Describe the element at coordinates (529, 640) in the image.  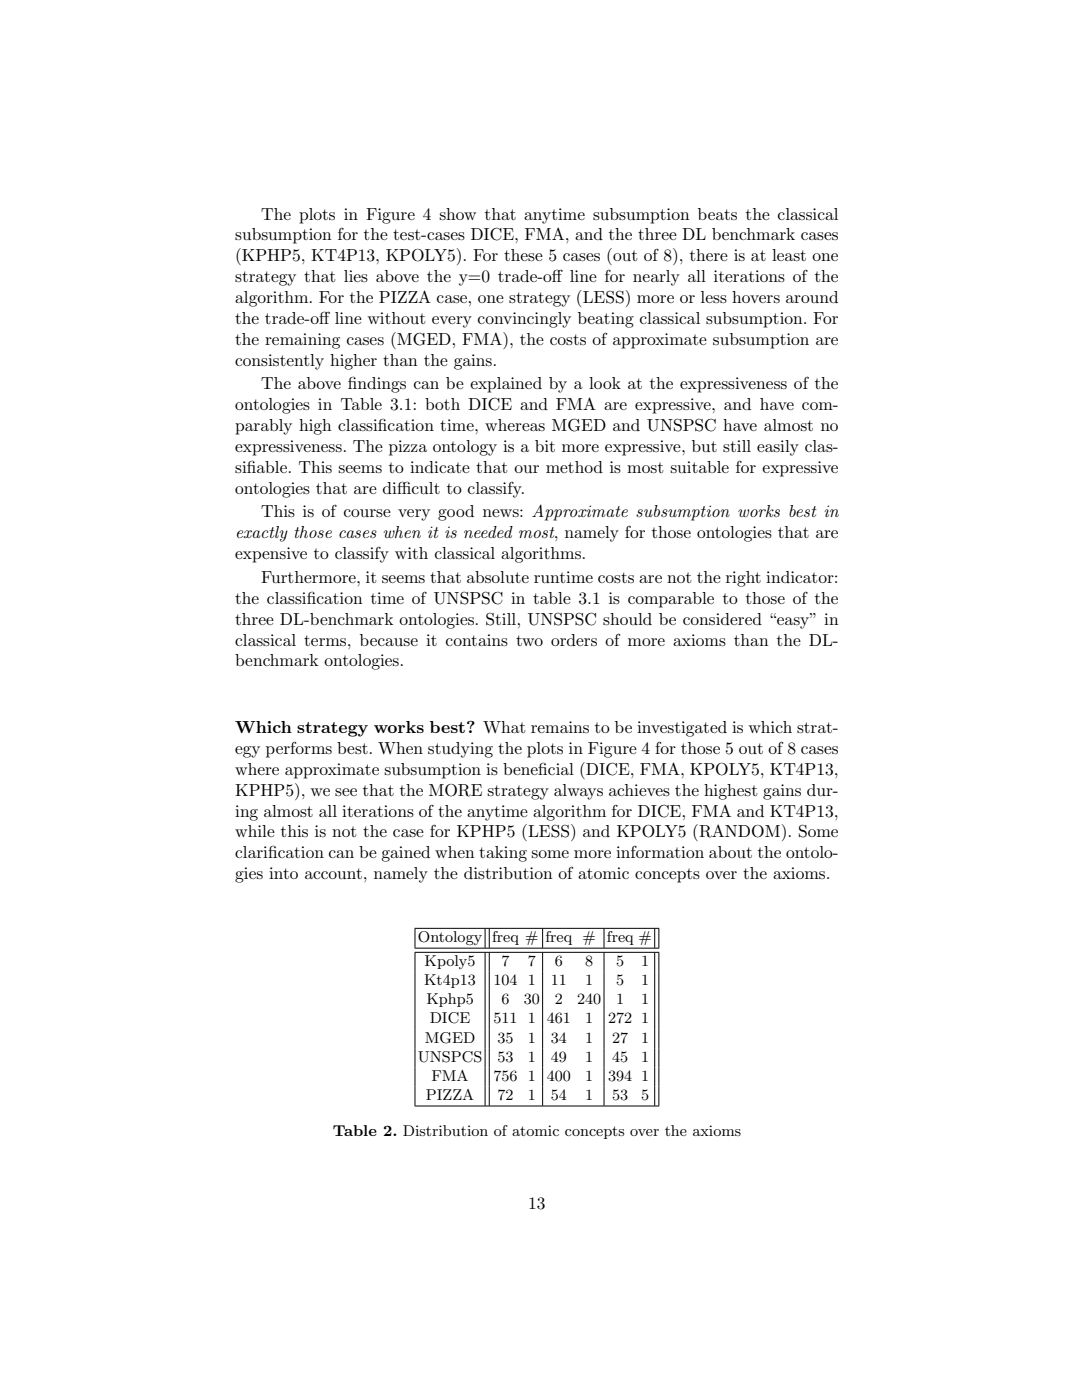
I see `two` at that location.
